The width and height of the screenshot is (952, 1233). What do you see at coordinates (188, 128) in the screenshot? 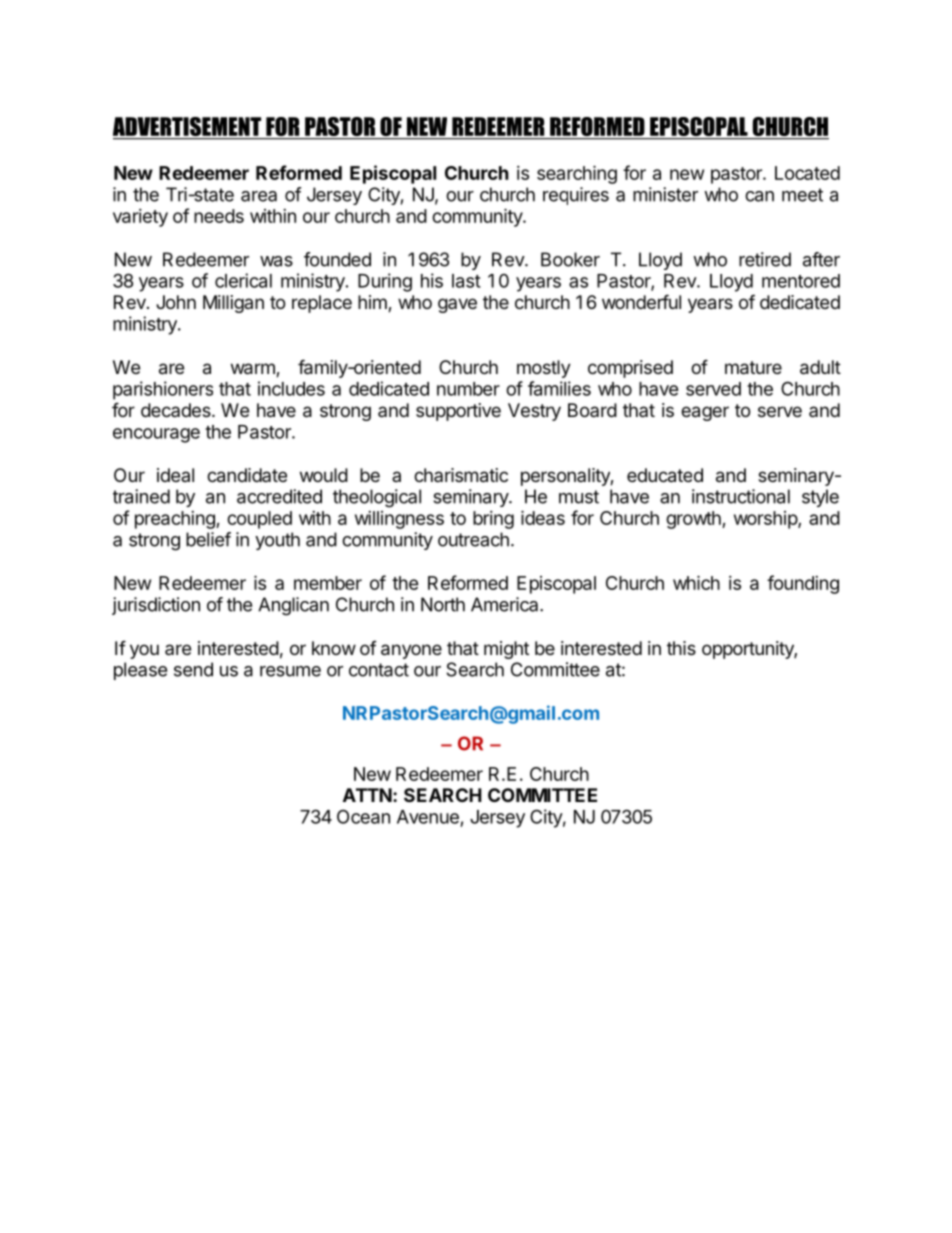
I see `ADVERTISEMENT` at bounding box center [188, 128].
